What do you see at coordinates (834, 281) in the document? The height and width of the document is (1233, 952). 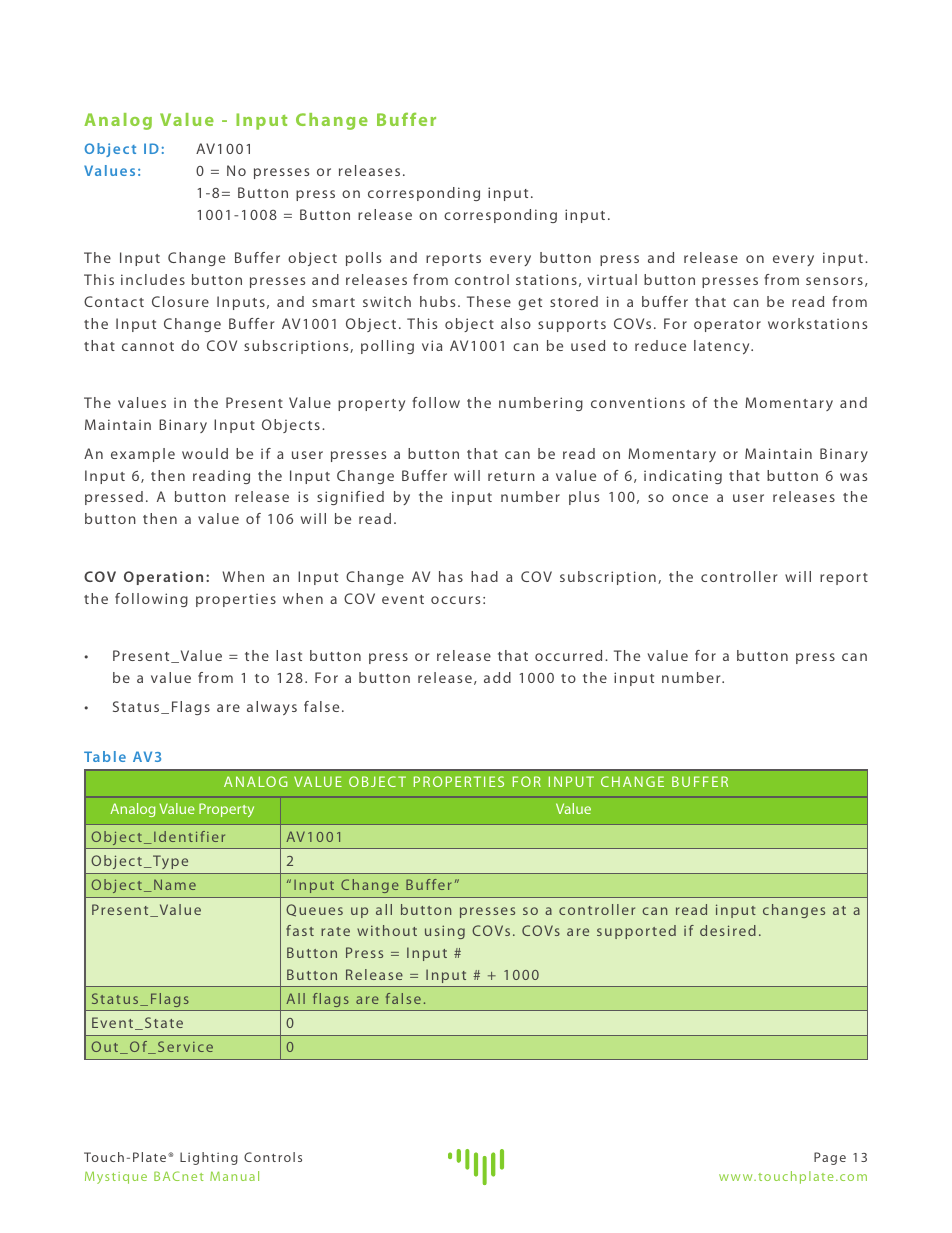 I see `sensors` at bounding box center [834, 281].
